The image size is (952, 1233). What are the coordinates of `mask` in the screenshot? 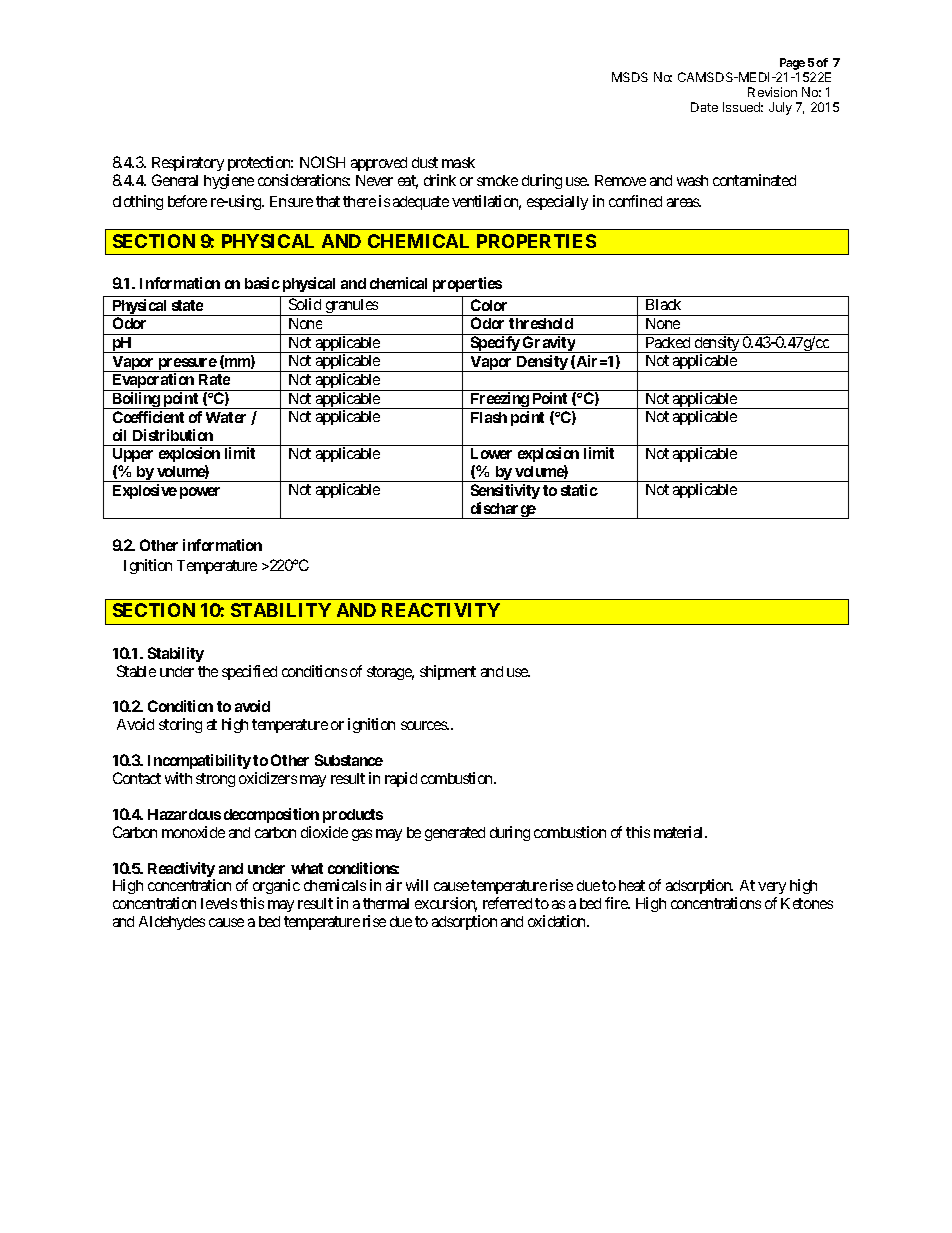 It's located at (458, 162).
